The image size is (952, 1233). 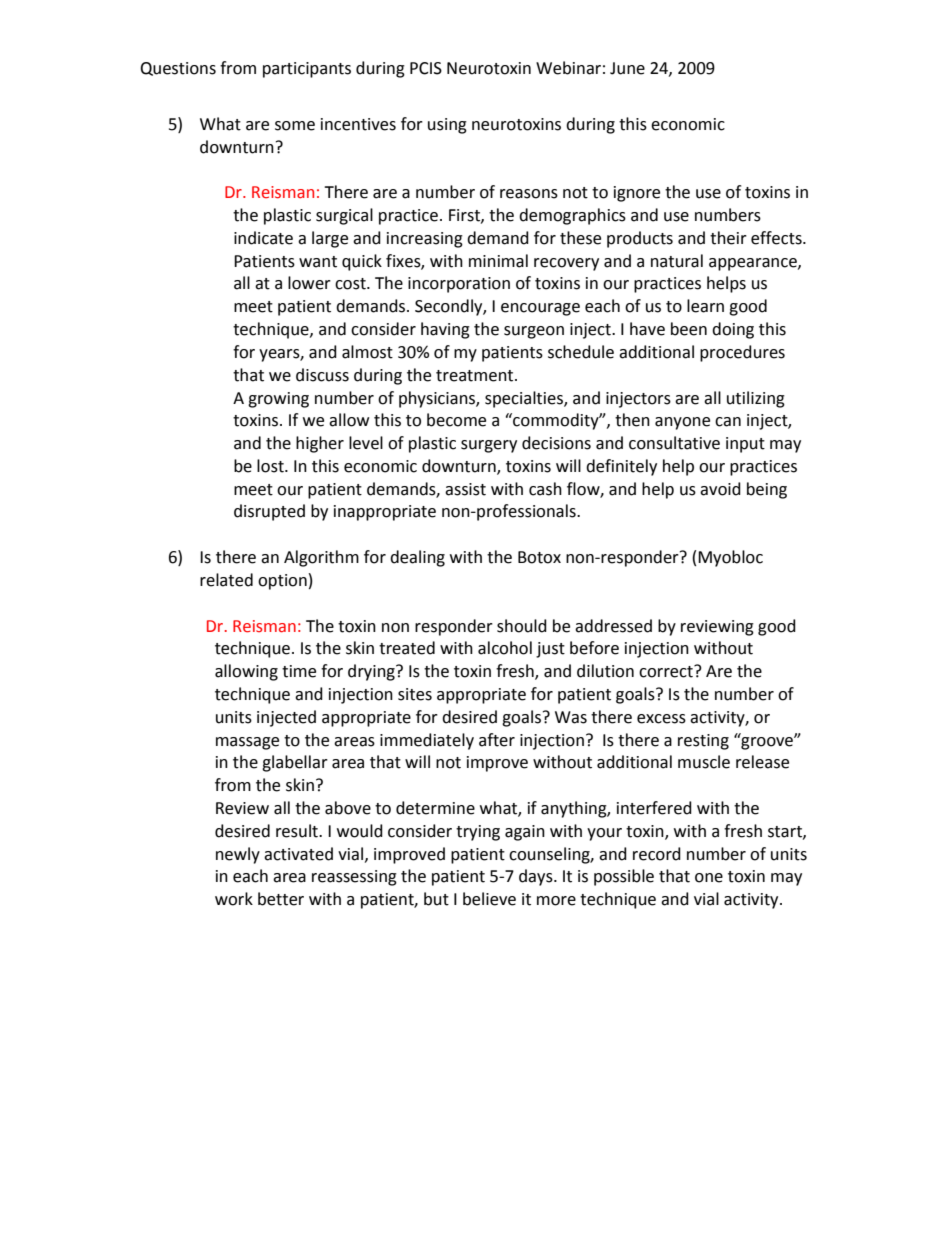 What do you see at coordinates (271, 466) in the screenshot?
I see `lost` at bounding box center [271, 466].
